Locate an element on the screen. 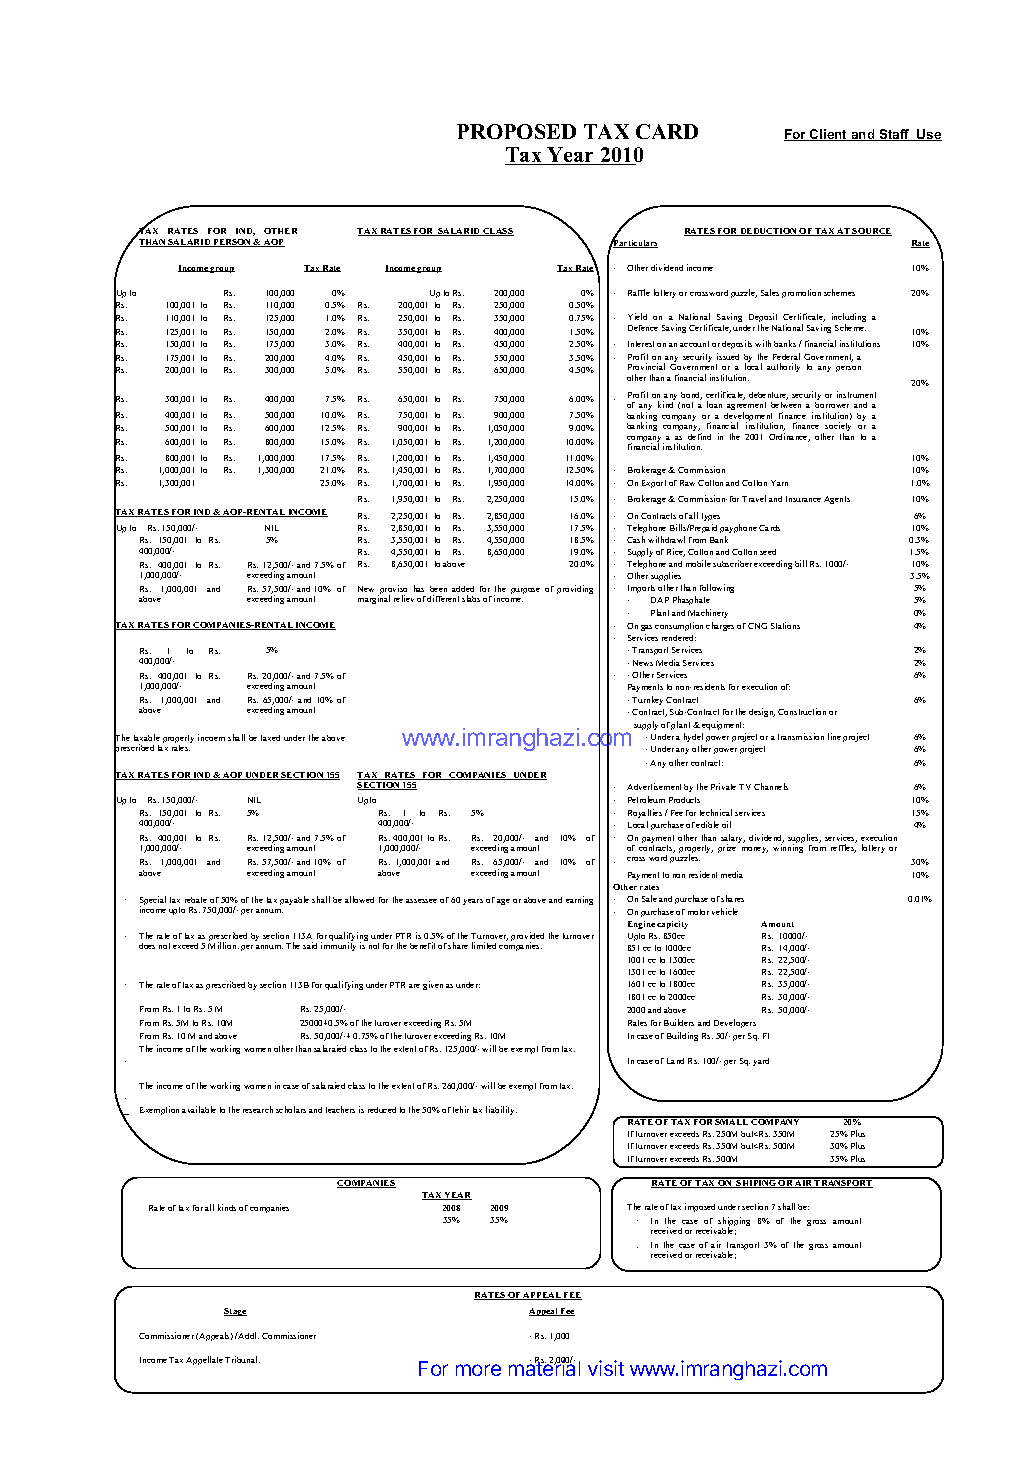 Image resolution: width=1035 pixels, height=1465 pixels. Client is located at coordinates (829, 135).
